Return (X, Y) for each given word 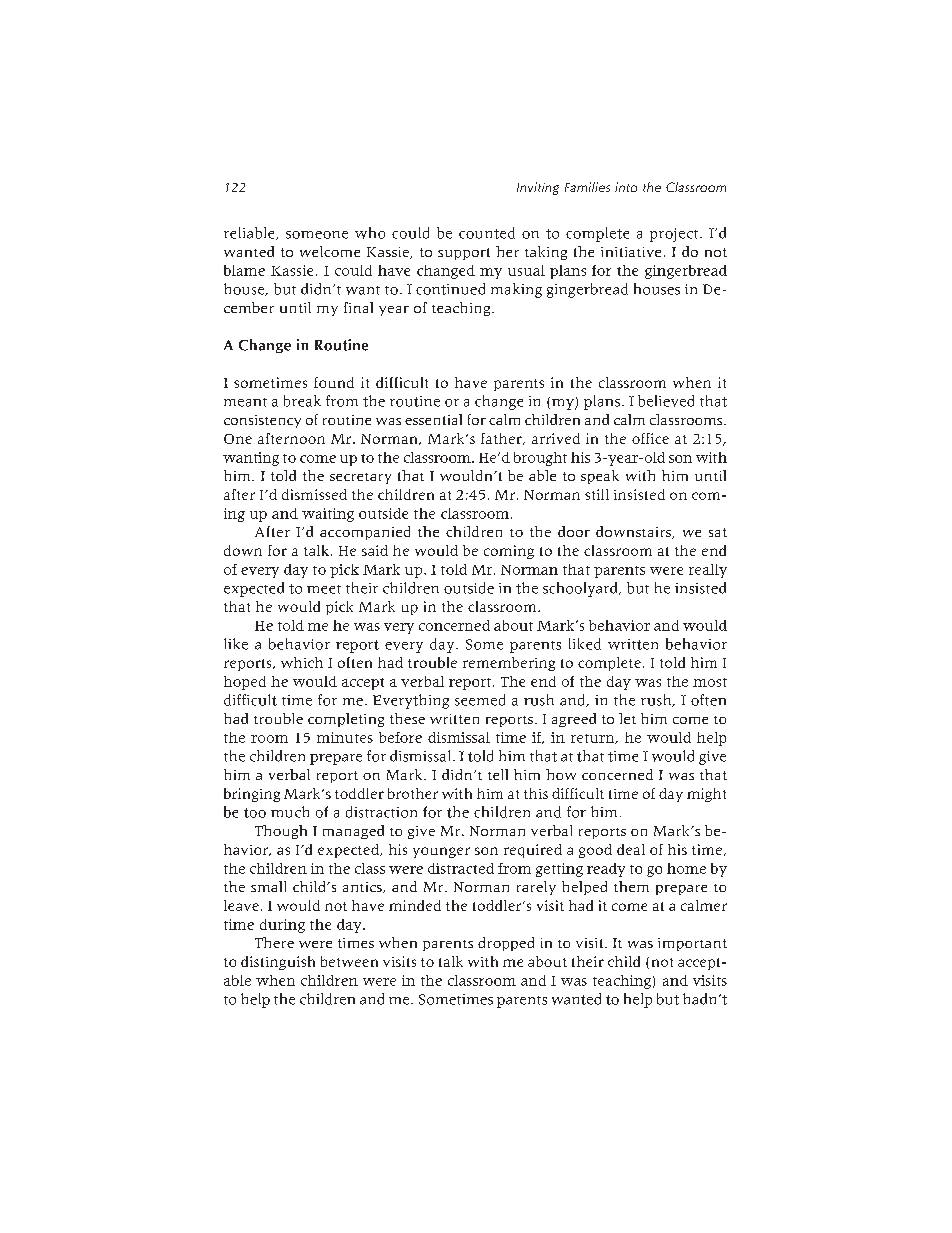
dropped (506, 944)
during (282, 926)
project (675, 235)
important (692, 944)
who (370, 233)
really (708, 571)
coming (509, 552)
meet (324, 589)
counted (487, 233)
